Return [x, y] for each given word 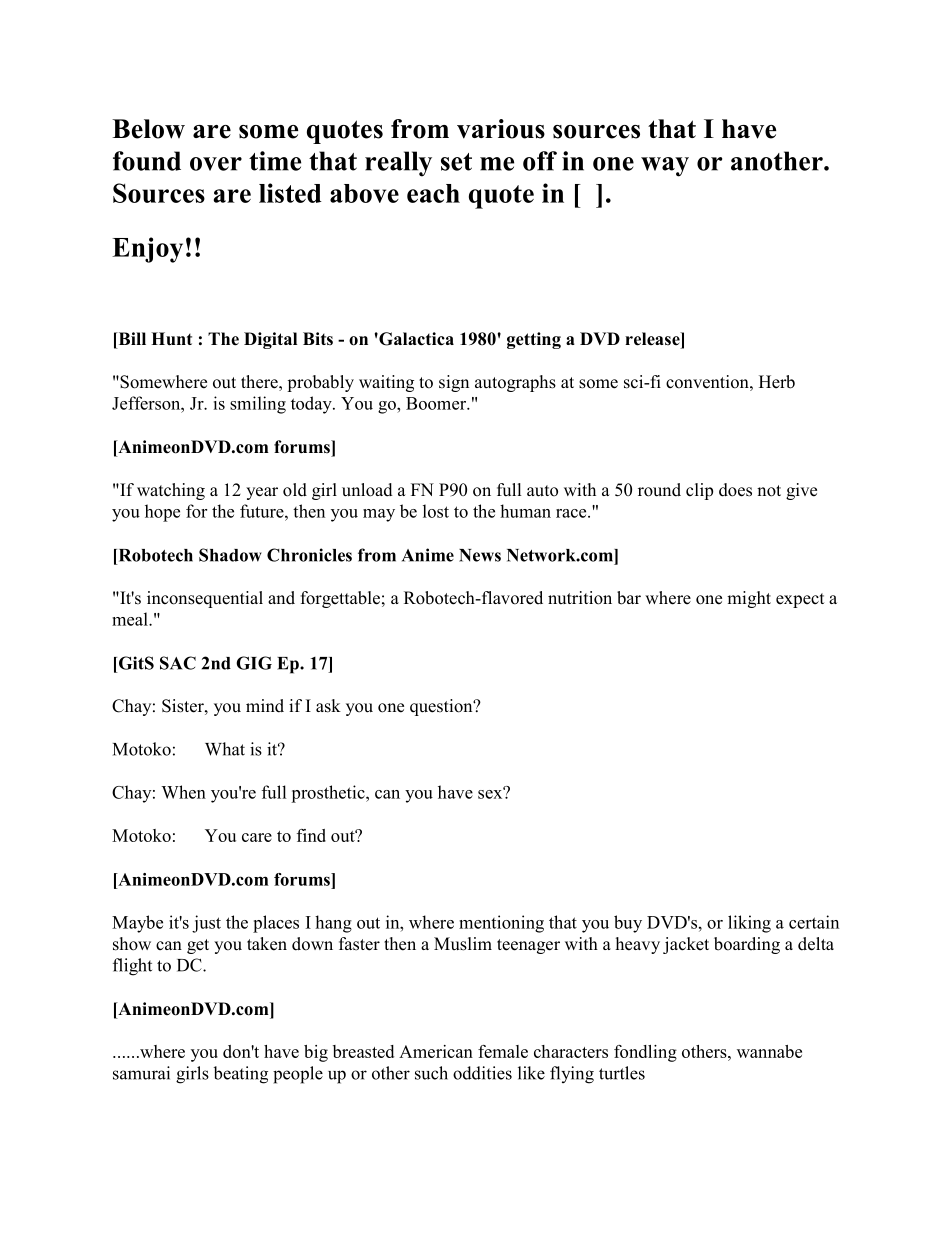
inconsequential [205, 599]
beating [241, 1075]
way [665, 167]
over [216, 164]
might [749, 599]
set [456, 162]
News [480, 555]
